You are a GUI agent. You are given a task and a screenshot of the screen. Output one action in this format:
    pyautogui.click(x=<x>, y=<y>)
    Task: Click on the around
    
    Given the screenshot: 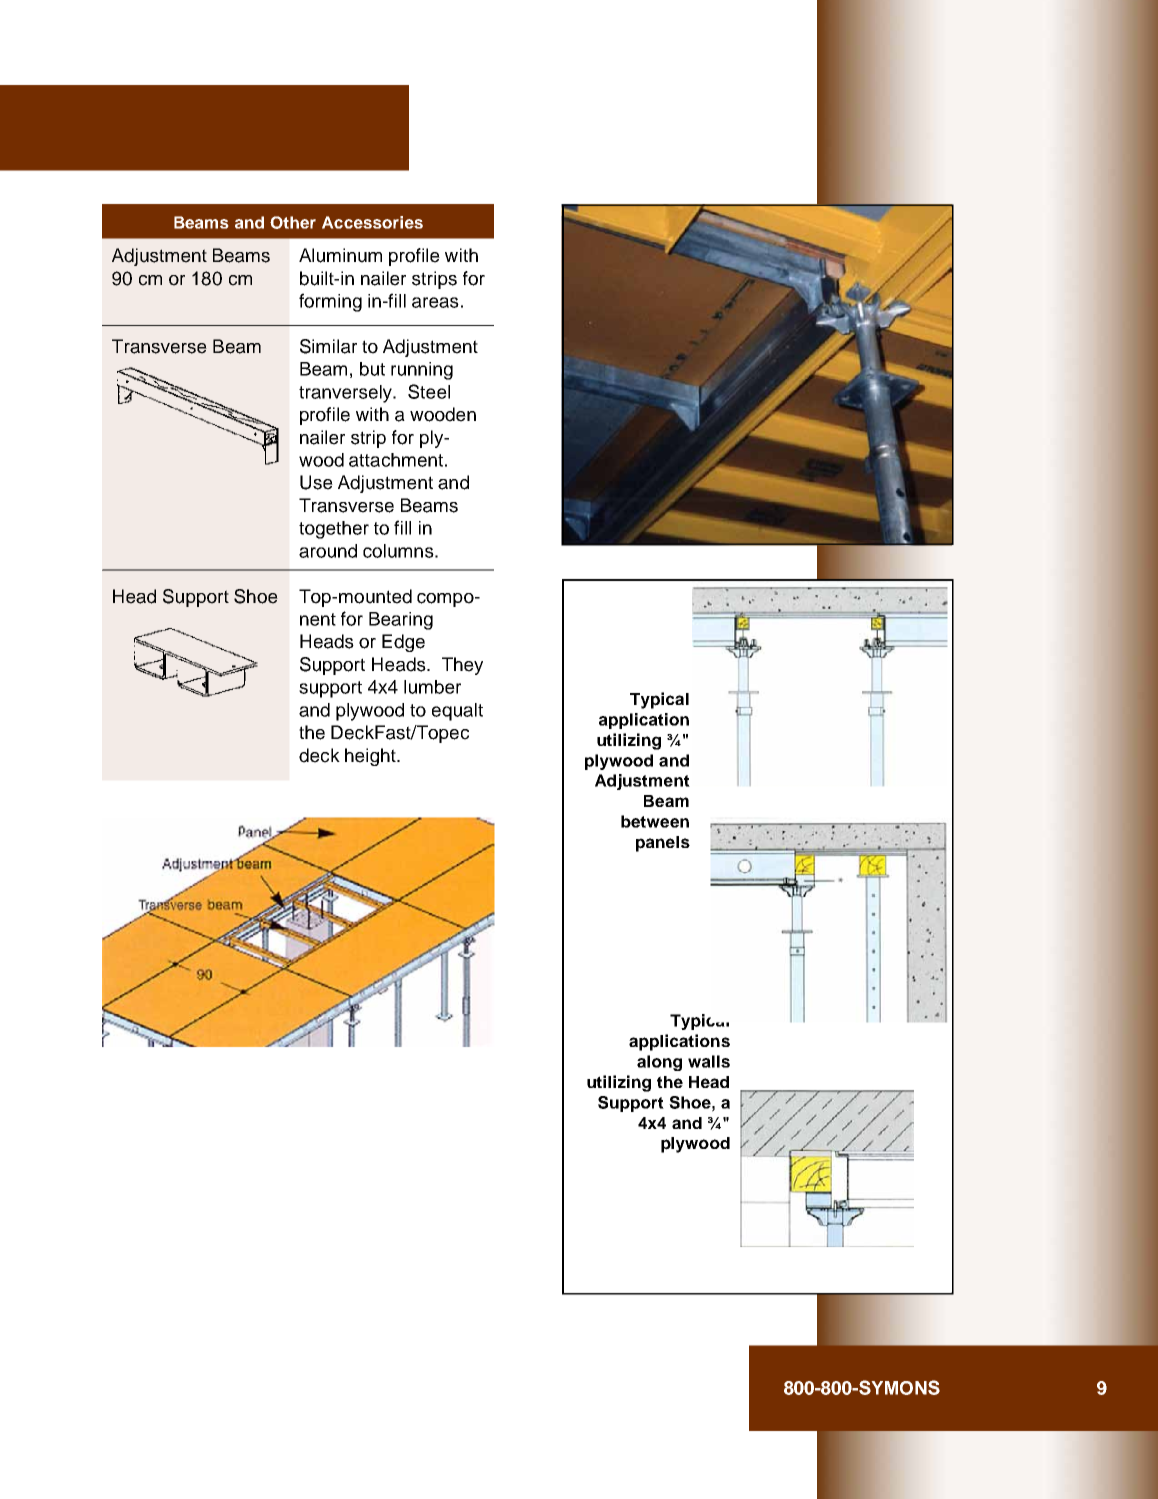 What is the action you would take?
    pyautogui.click(x=328, y=551)
